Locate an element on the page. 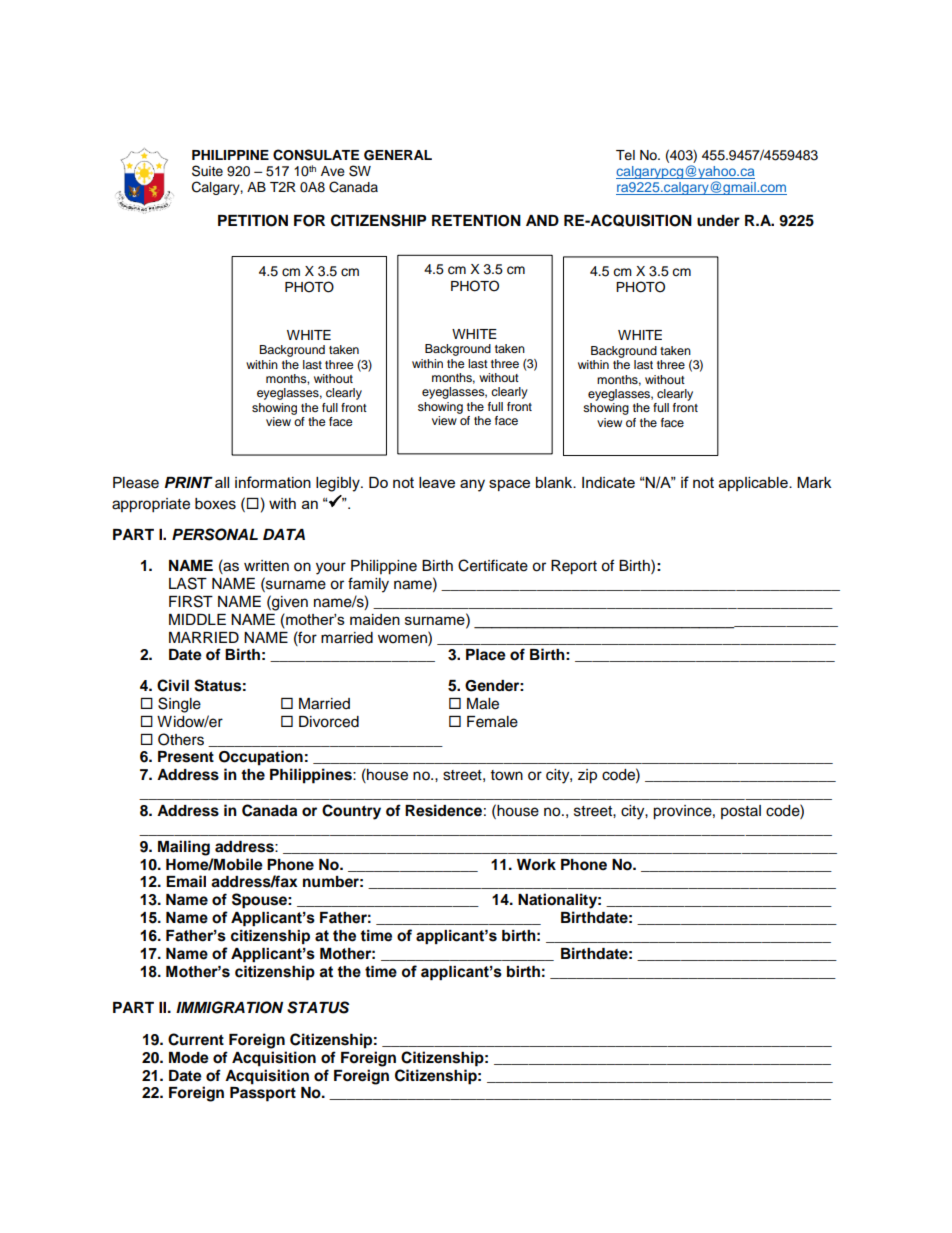 This document has width=952, height=1233. Work is located at coordinates (536, 865).
